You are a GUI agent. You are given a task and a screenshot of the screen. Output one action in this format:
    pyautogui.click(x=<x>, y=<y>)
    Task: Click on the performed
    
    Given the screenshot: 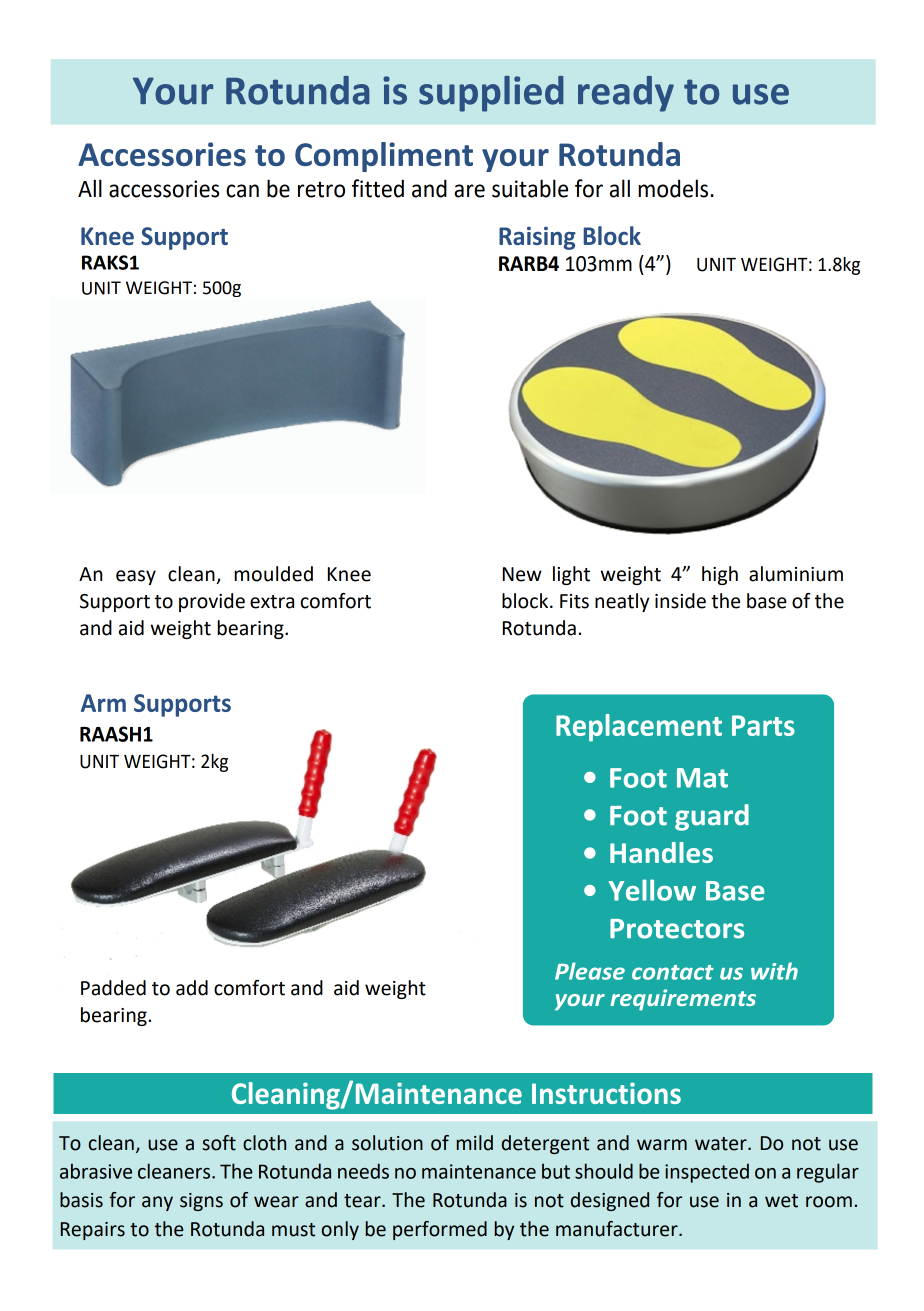 What is the action you would take?
    pyautogui.click(x=440, y=1230)
